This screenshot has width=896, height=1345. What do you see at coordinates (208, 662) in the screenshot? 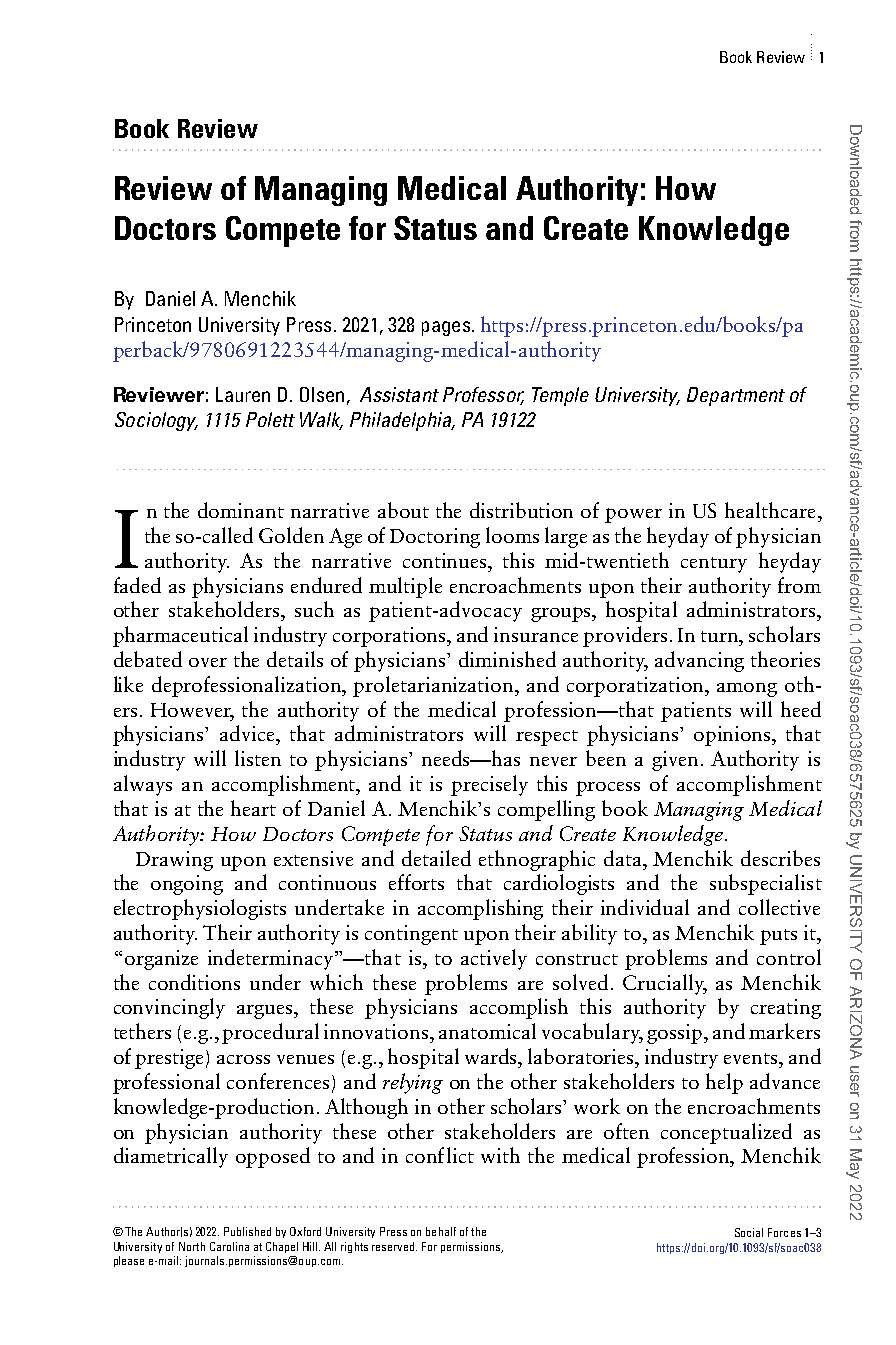
I see `over` at bounding box center [208, 662].
